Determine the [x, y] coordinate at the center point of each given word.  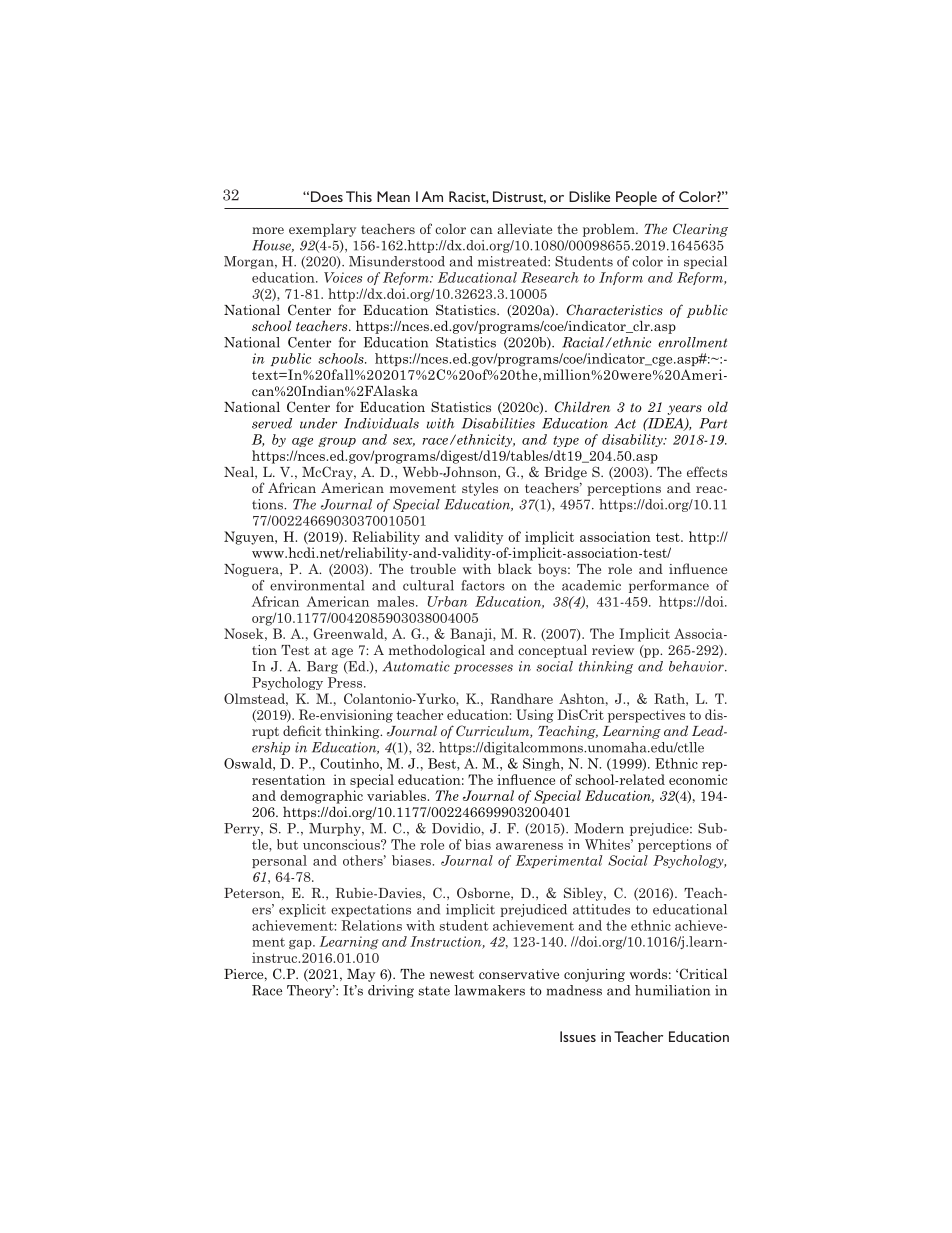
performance [669, 586]
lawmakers [489, 990]
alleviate [524, 229]
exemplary [322, 230]
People [636, 198]
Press [346, 682]
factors [483, 585]
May [361, 975]
